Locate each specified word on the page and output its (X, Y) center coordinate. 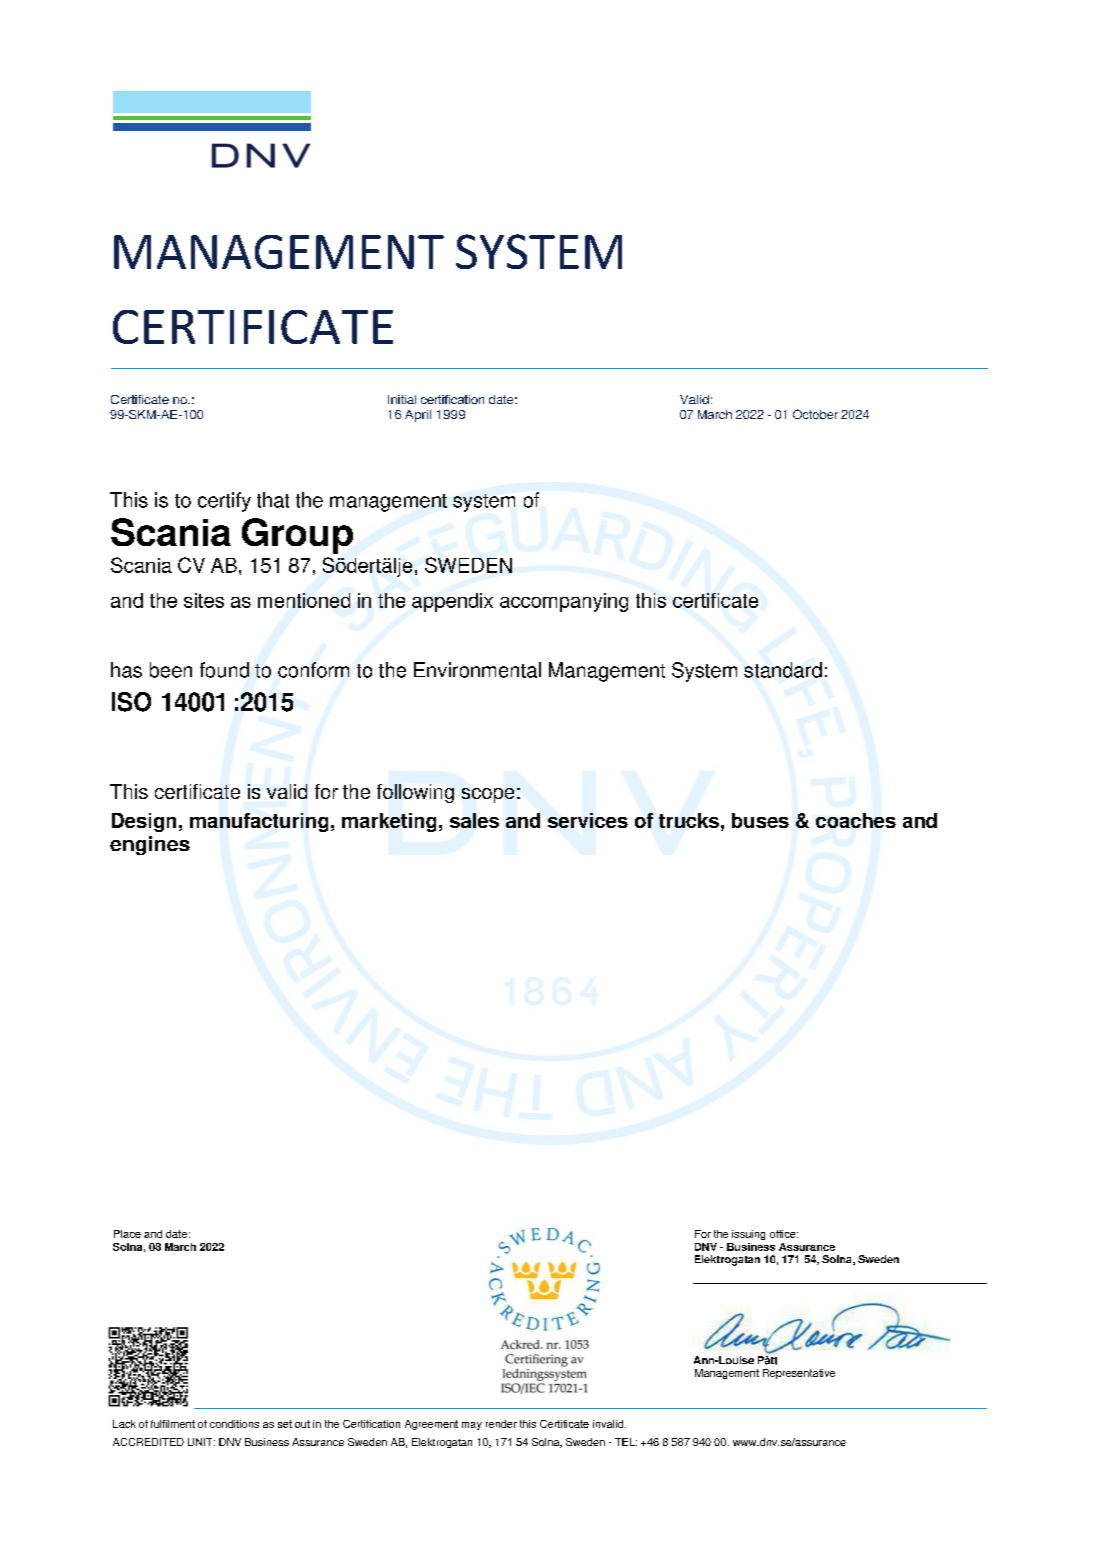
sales (474, 820)
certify (224, 502)
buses (760, 820)
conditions (234, 1424)
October (815, 414)
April (418, 416)
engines (150, 845)
